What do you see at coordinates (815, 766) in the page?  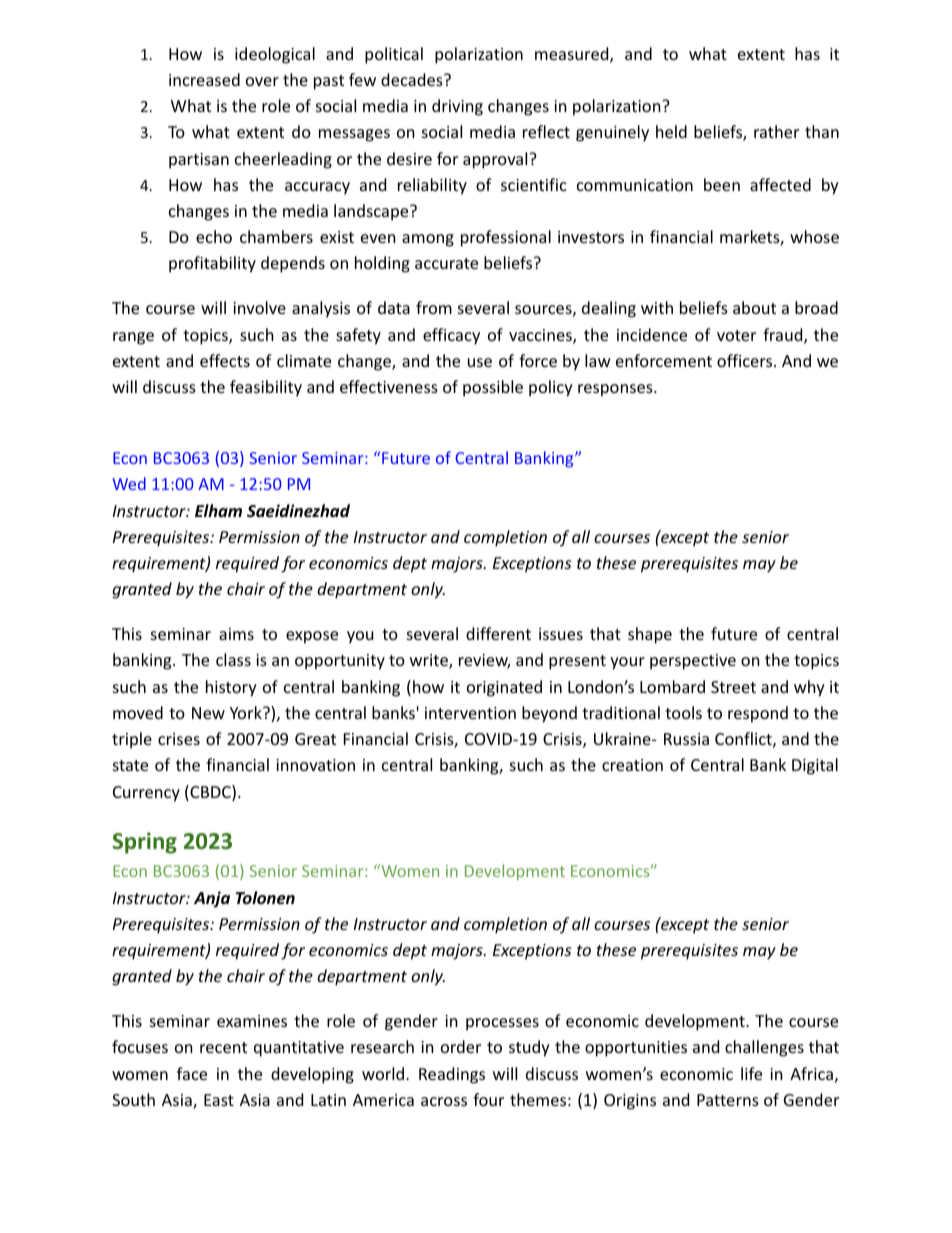 I see `Digital` at bounding box center [815, 766].
